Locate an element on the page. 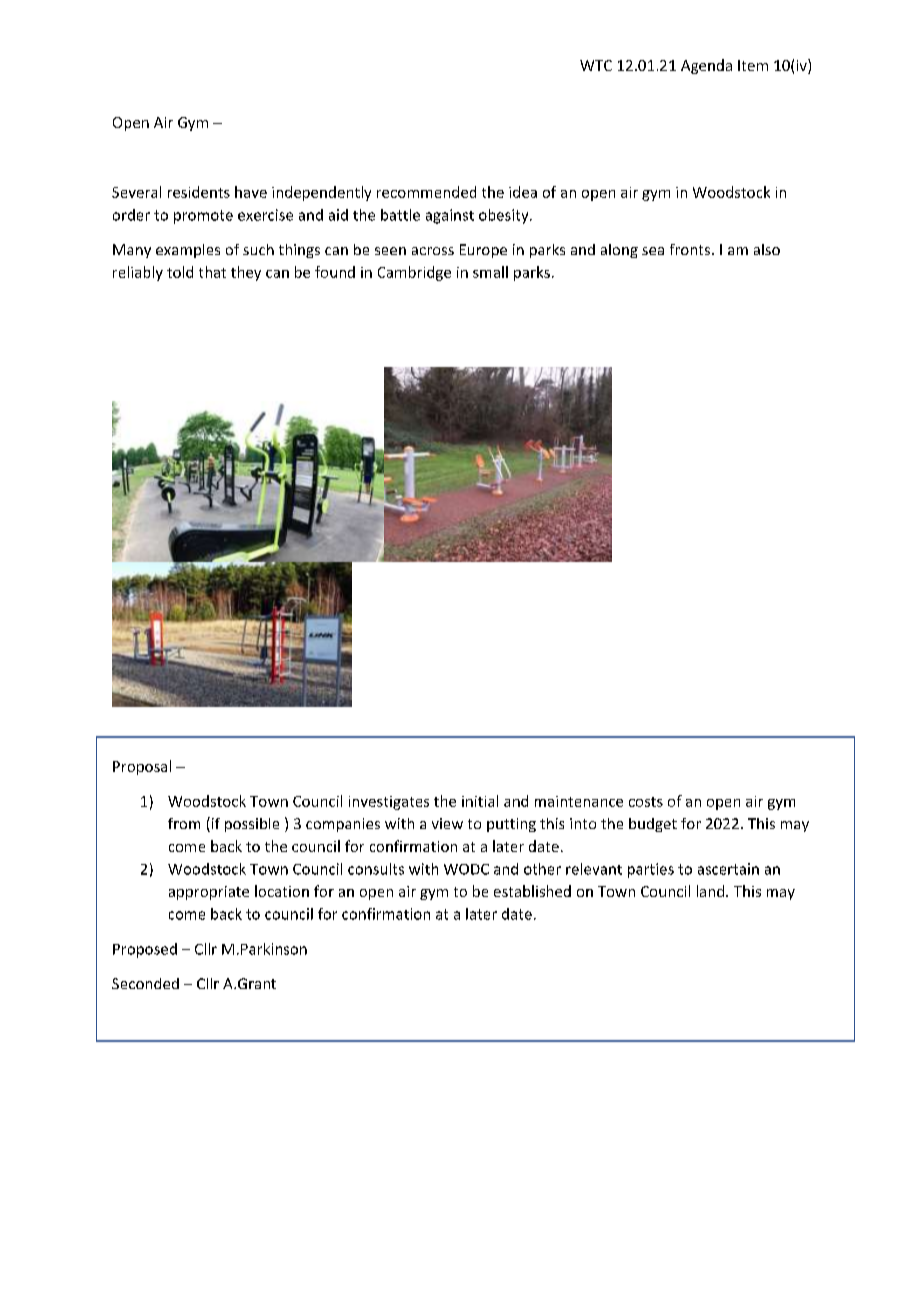 The height and width of the image is (1308, 924). Proposed is located at coordinates (145, 950).
